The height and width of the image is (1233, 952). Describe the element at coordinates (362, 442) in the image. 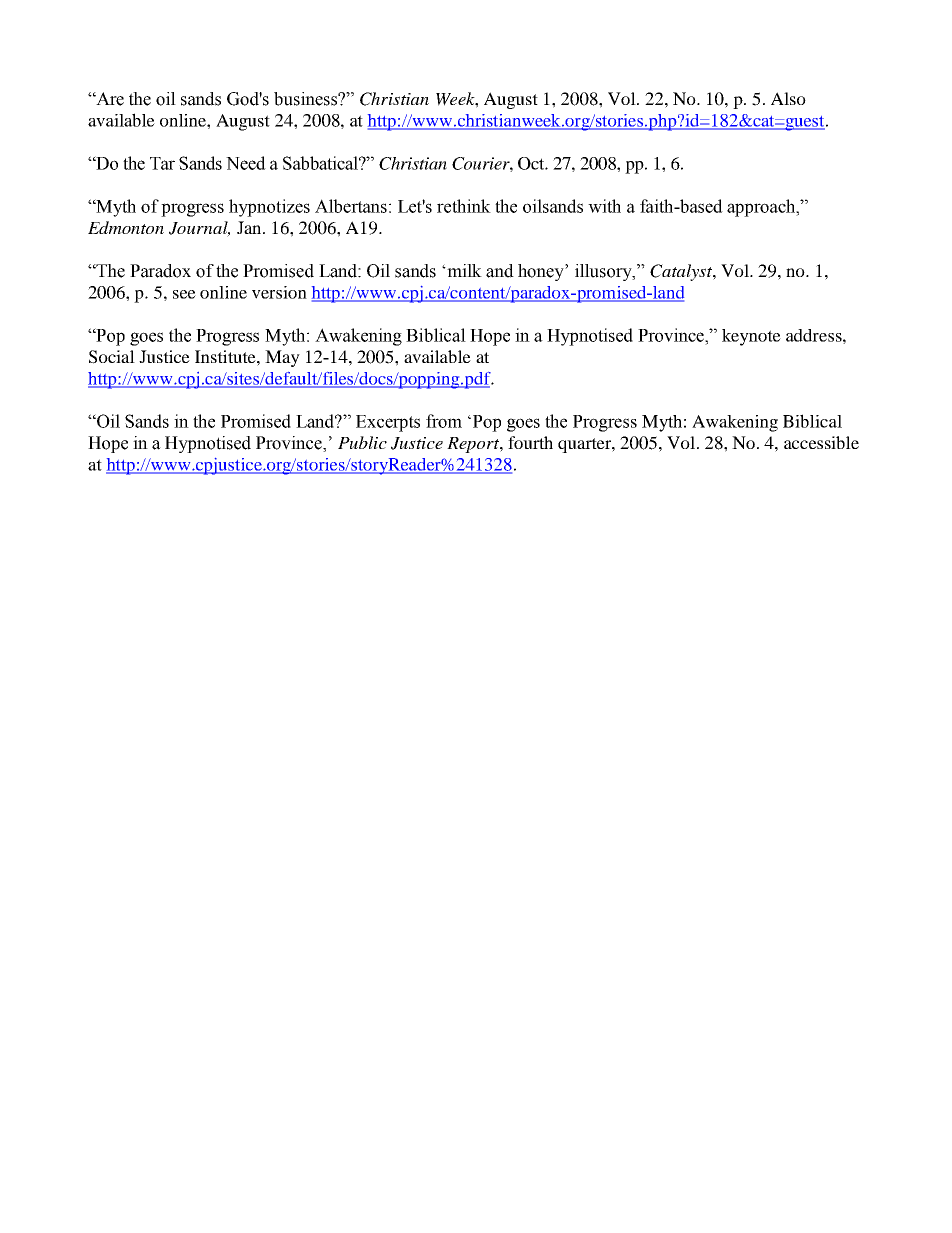

I see `Public` at that location.
